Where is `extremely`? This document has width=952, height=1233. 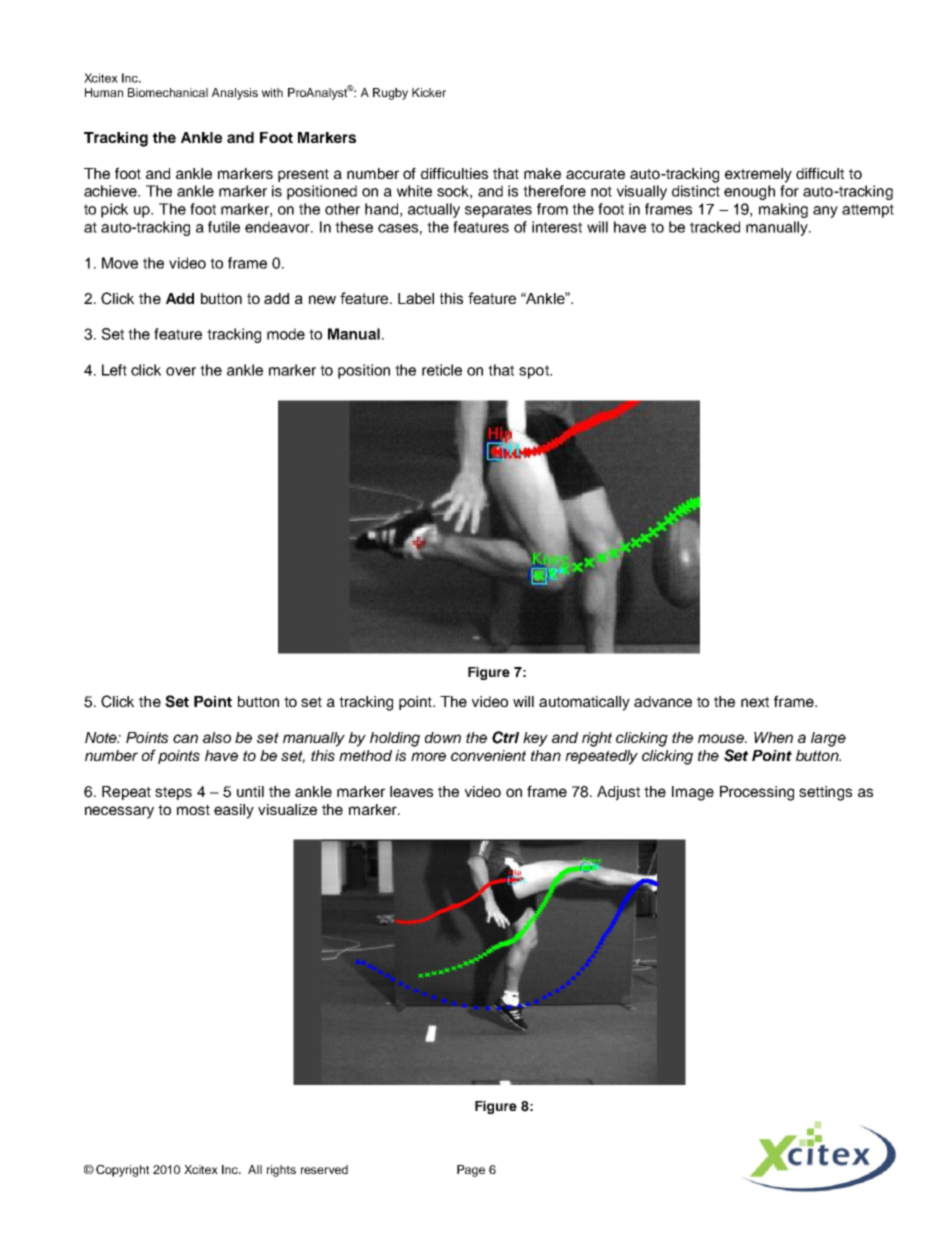
extremely is located at coordinates (758, 175).
